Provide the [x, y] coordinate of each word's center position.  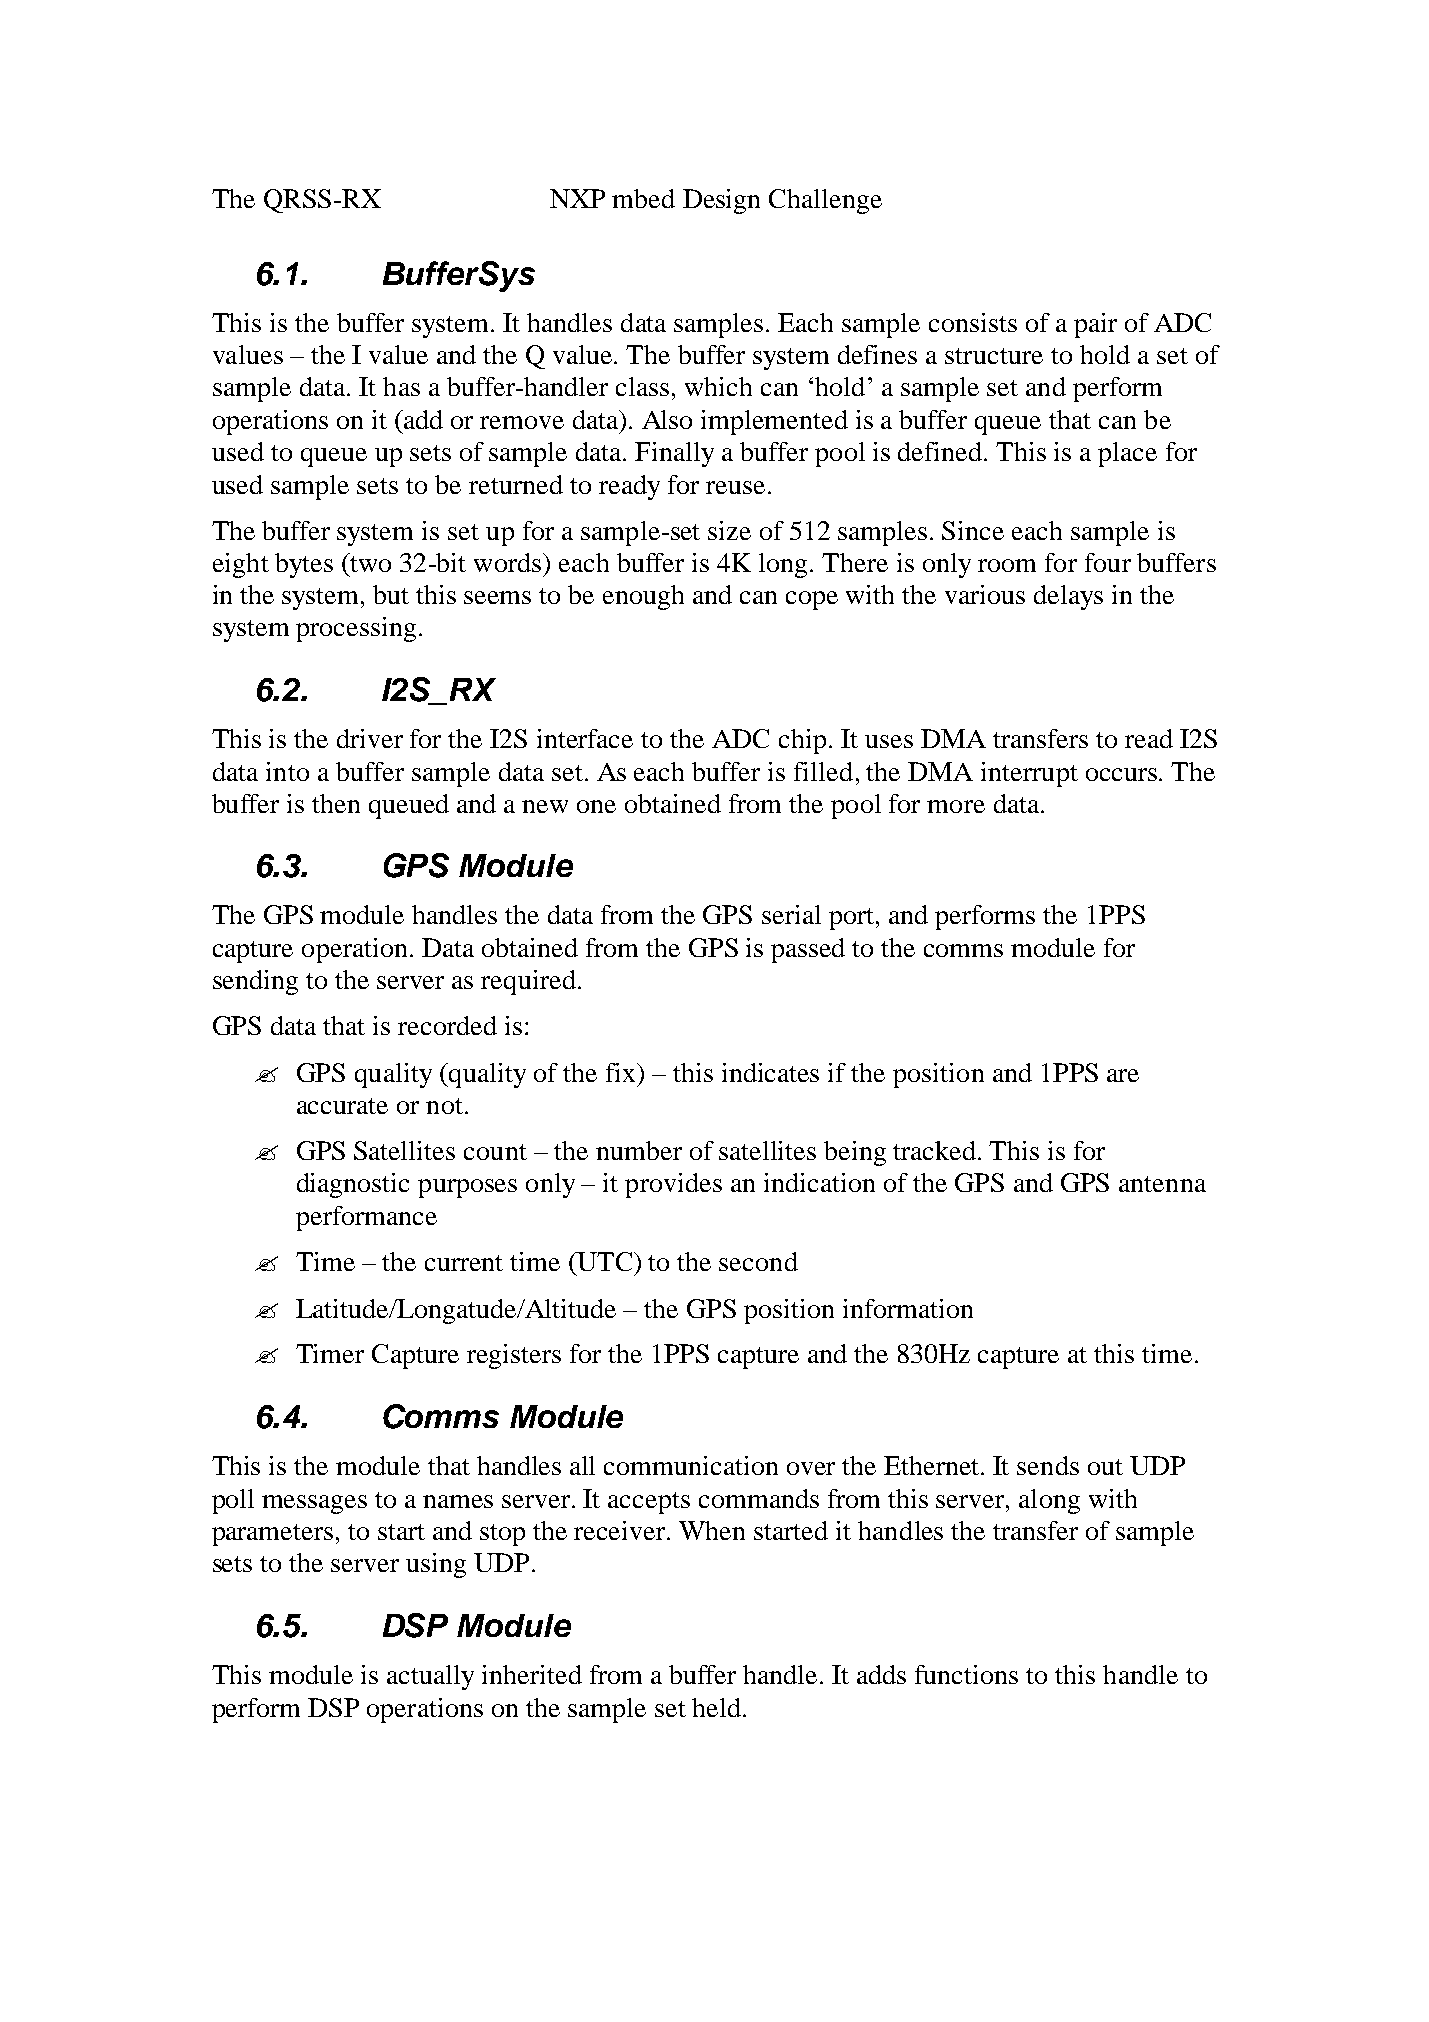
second [758, 1261]
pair [1095, 325]
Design [721, 201]
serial [791, 914]
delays [1068, 597]
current [464, 1263]
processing [356, 629]
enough [643, 597]
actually [430, 1677]
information [908, 1308]
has [401, 386]
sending [255, 982]
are [1123, 1075]
